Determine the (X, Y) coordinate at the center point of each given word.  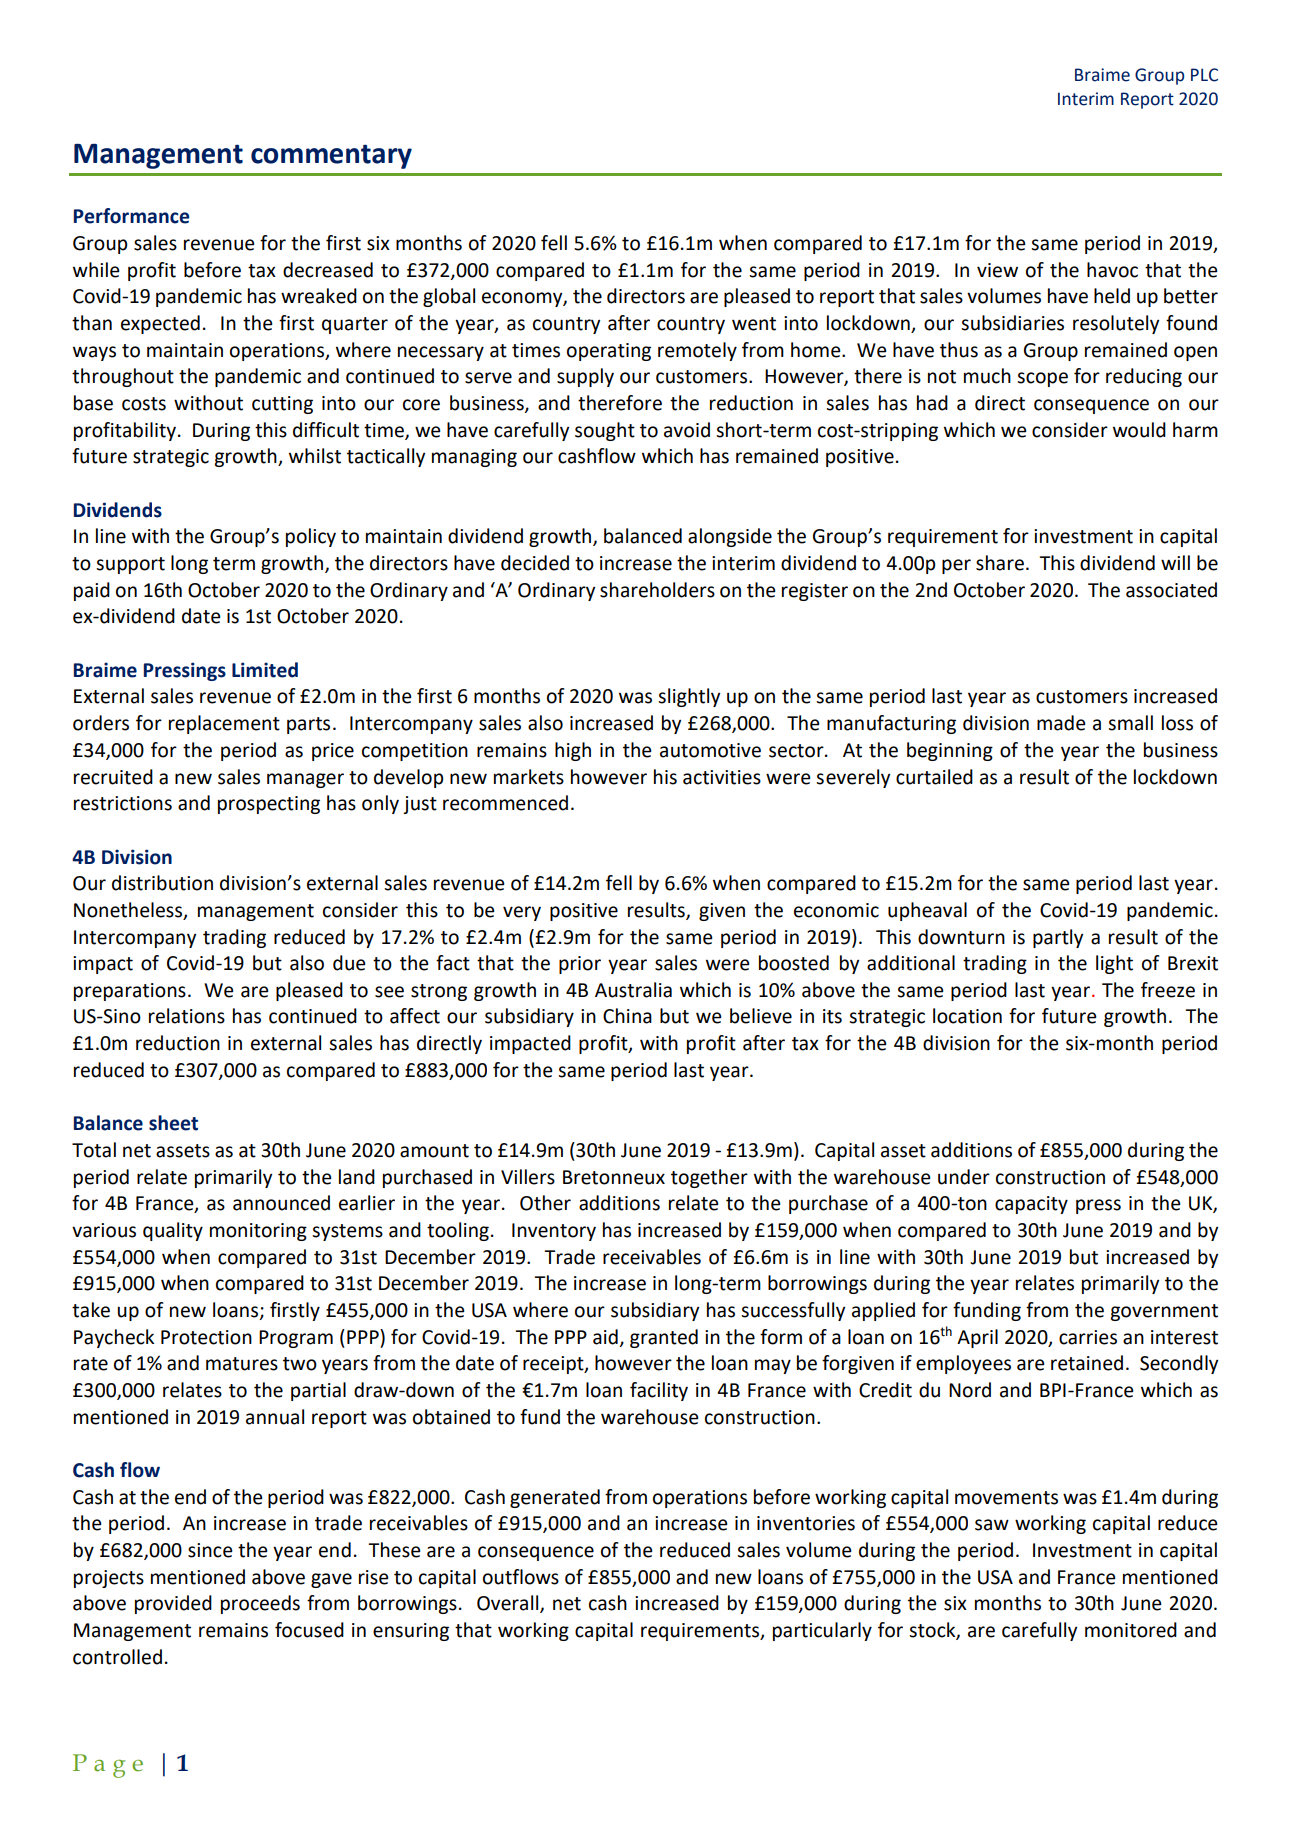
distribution (162, 883)
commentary (331, 157)
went (754, 324)
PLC (1204, 75)
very (522, 913)
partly (1058, 938)
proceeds (260, 1604)
